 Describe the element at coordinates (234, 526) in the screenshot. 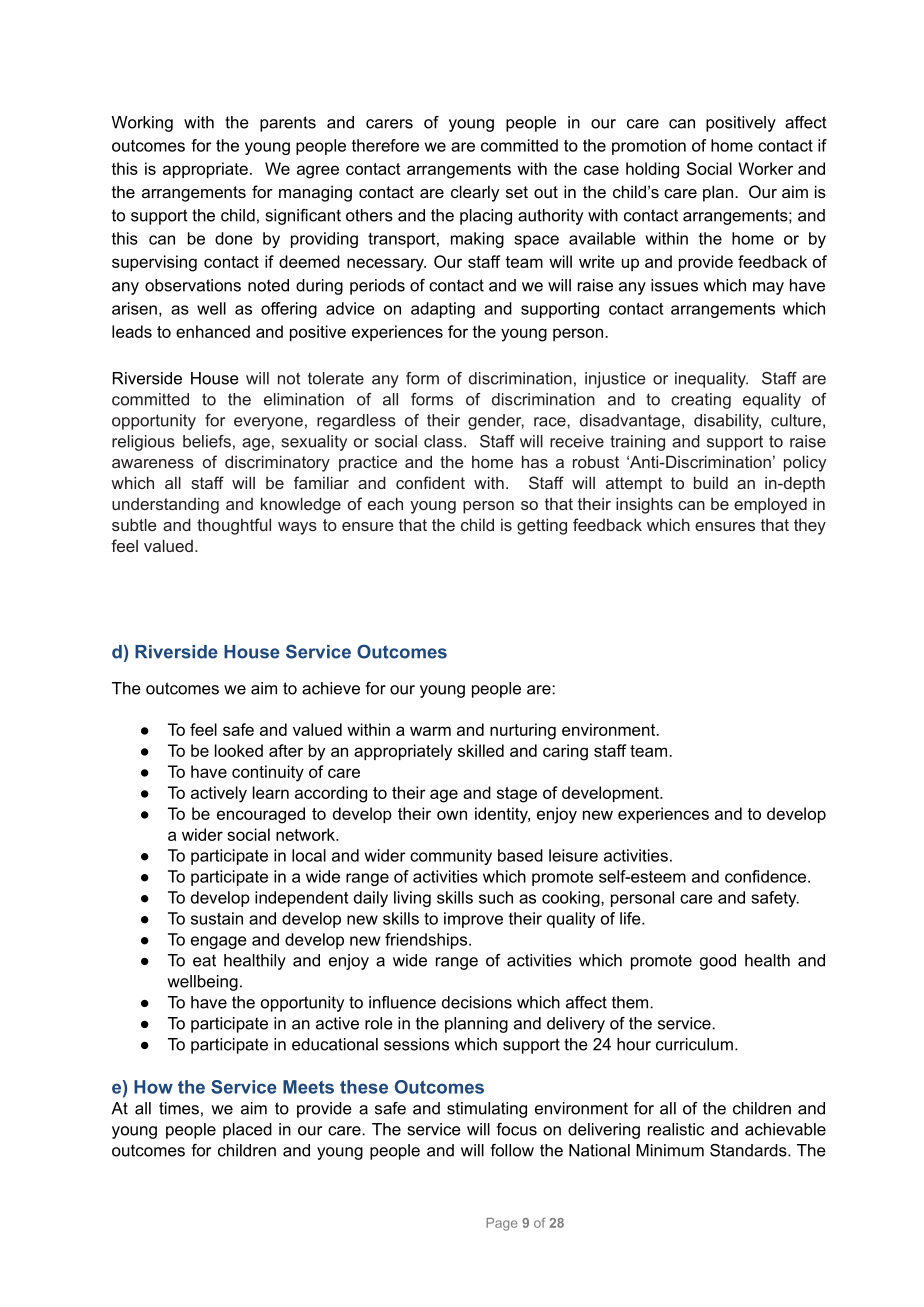

I see `thoughtful` at that location.
